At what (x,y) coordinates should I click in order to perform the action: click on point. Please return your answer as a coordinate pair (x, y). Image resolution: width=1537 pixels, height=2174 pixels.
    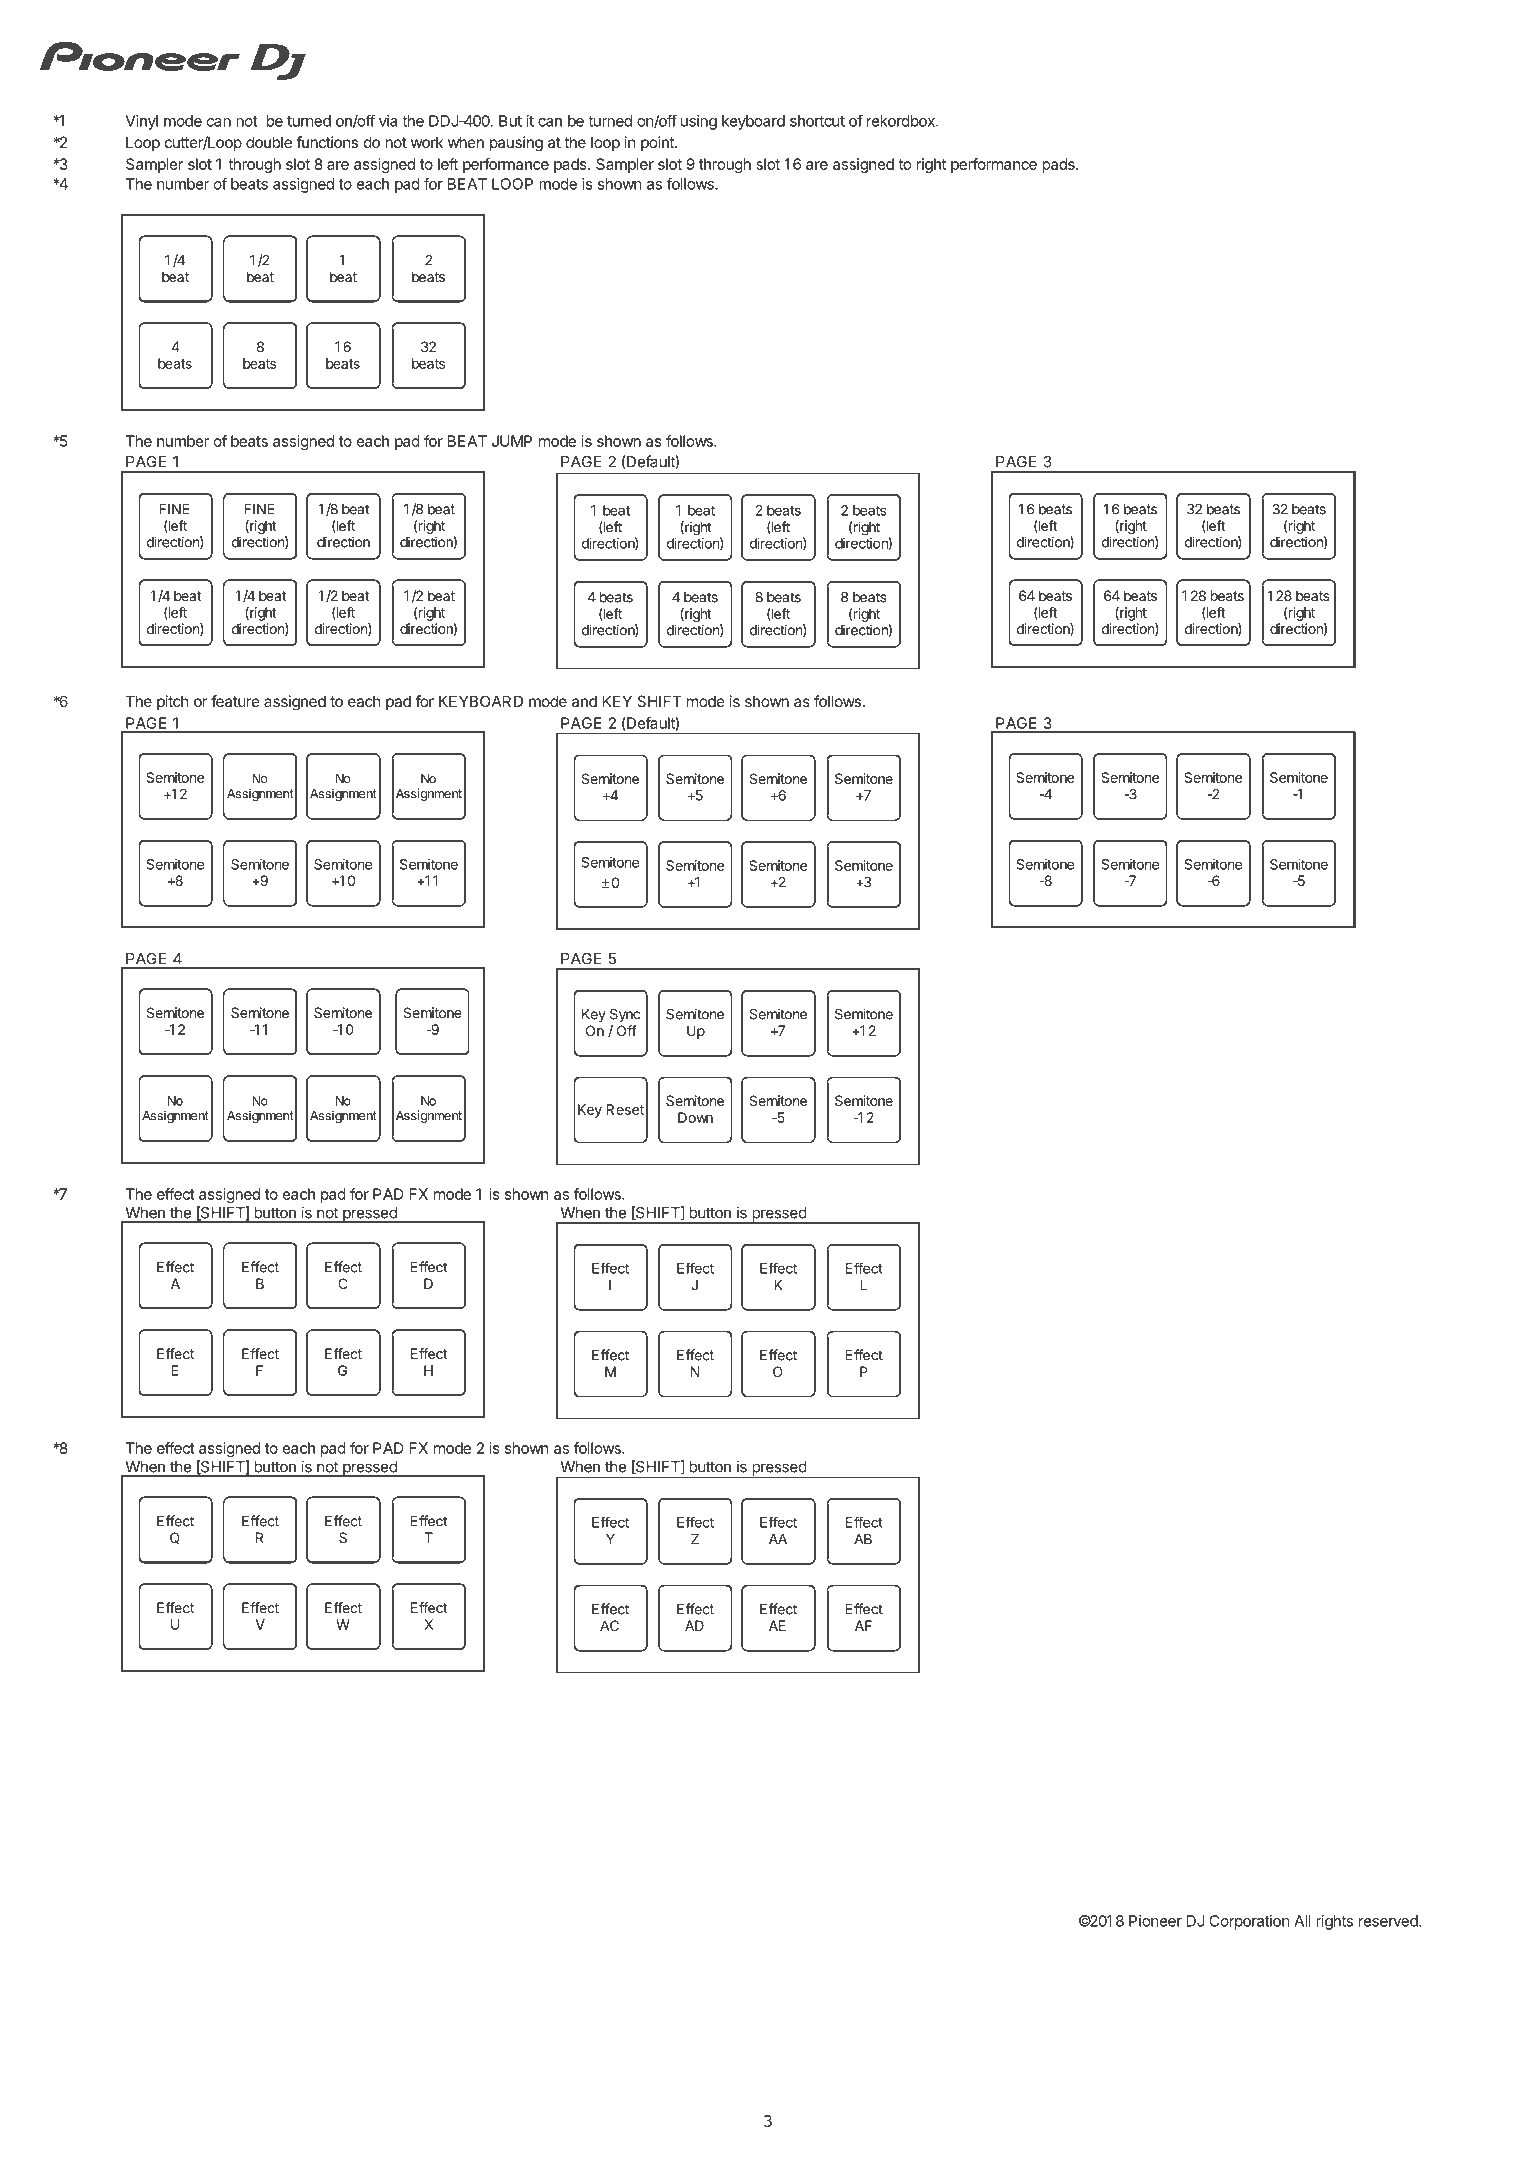
    Looking at the image, I should click on (658, 143).
